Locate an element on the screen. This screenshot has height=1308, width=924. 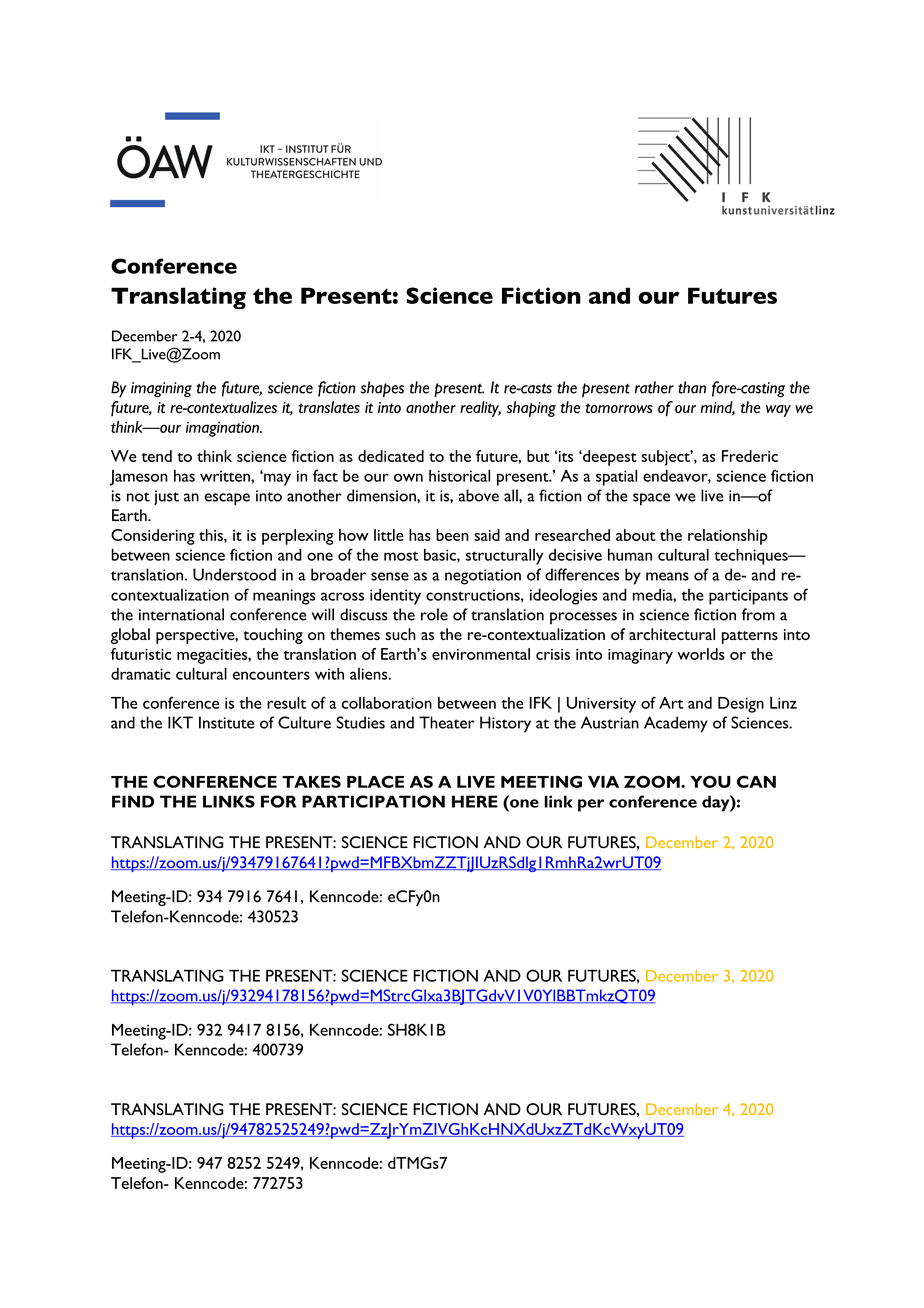
worlds is located at coordinates (701, 654).
